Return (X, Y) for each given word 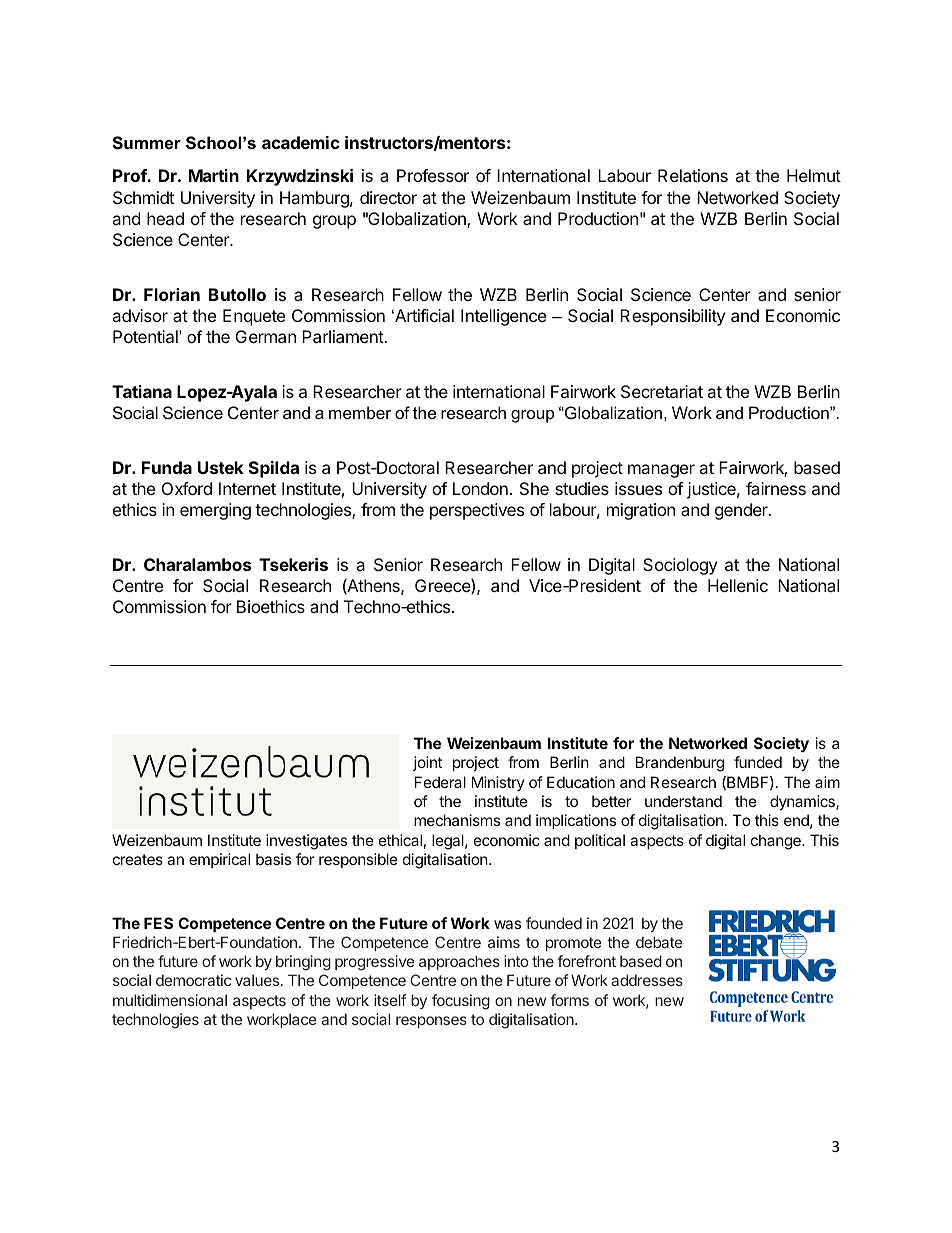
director (388, 197)
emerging (215, 511)
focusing (461, 1002)
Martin (214, 175)
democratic (193, 980)
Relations (693, 175)
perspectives (477, 511)
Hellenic (738, 585)
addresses (647, 980)
